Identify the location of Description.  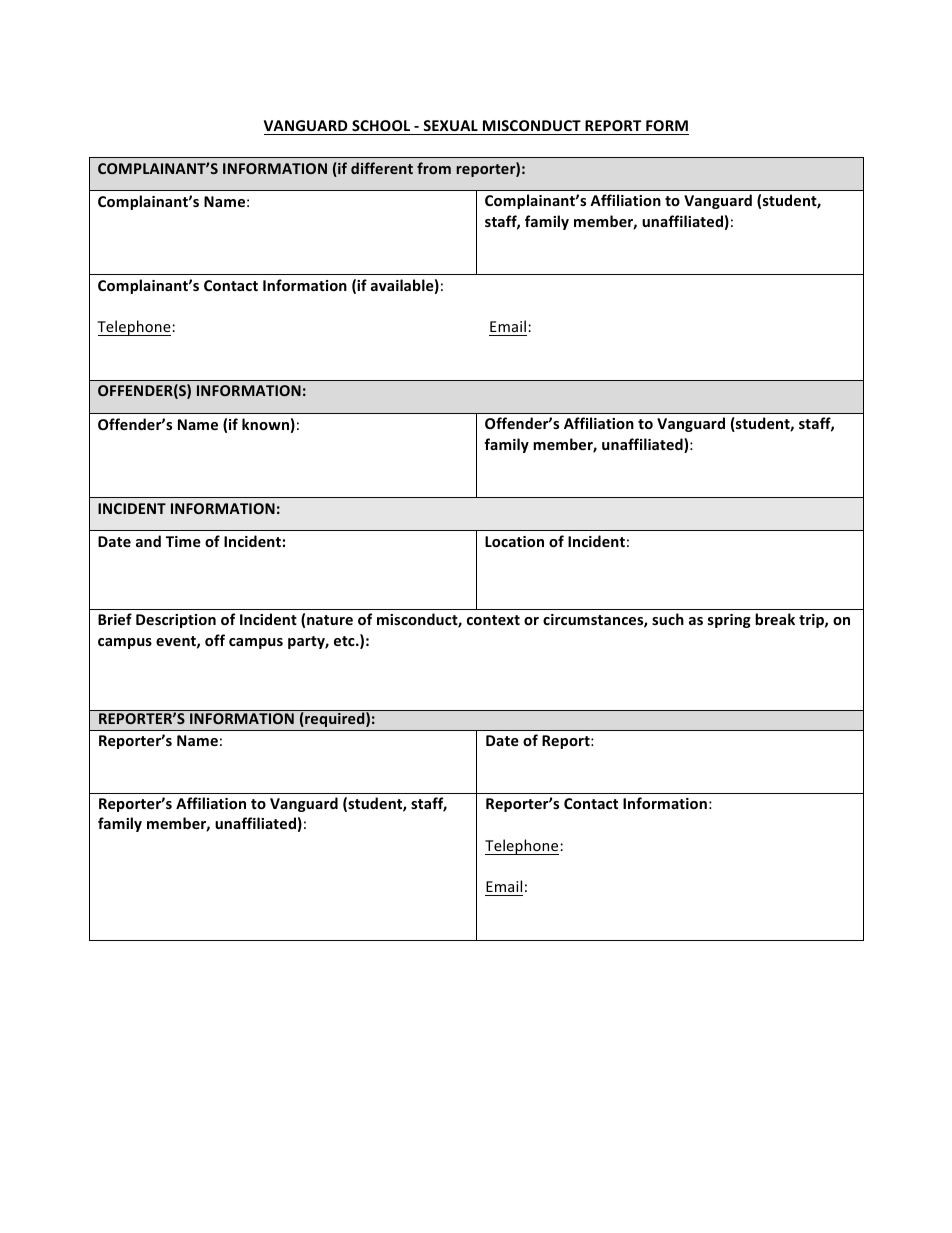
(176, 621).
